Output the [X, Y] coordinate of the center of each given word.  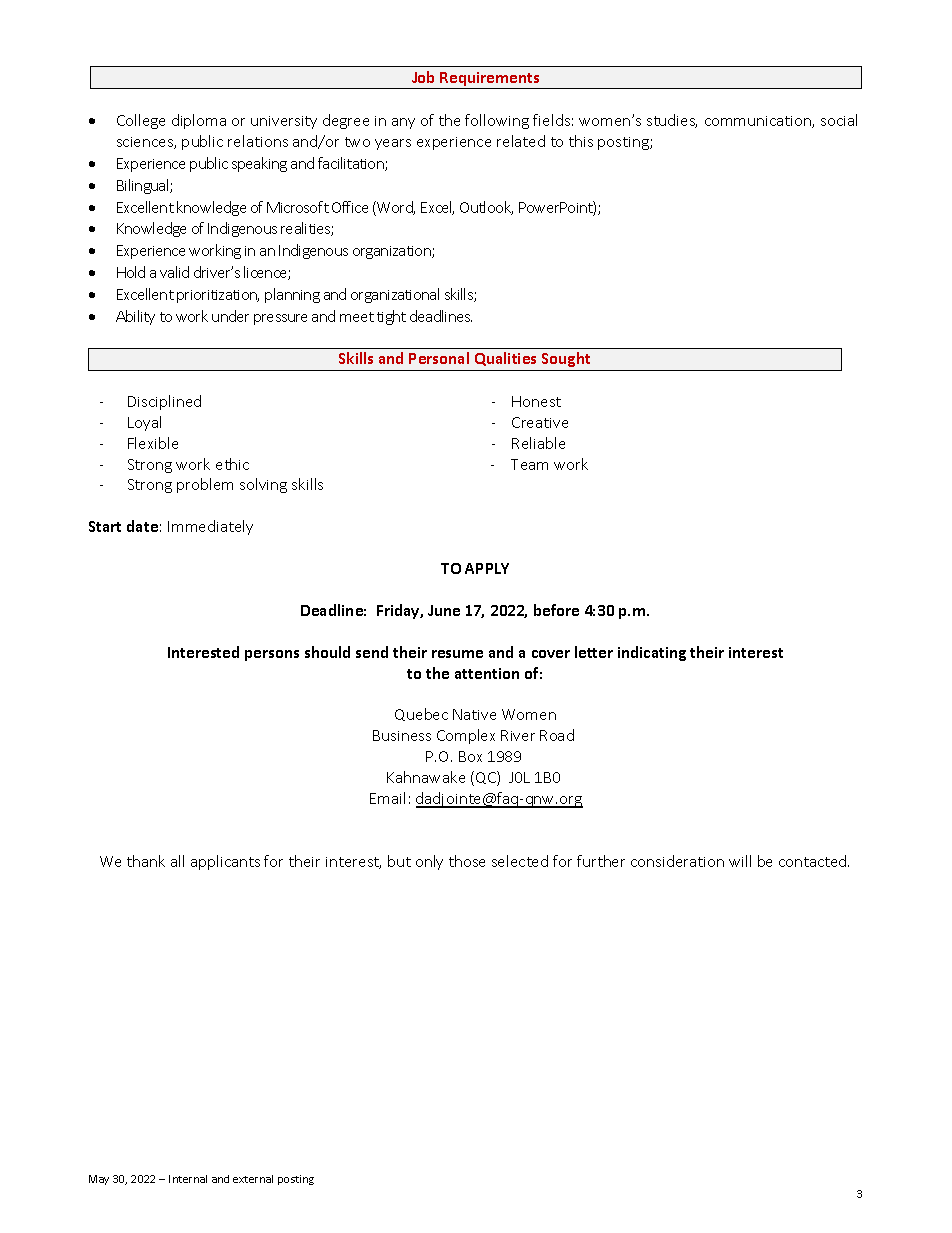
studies [672, 121]
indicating [652, 653]
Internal [188, 1179]
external [253, 1179]
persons [272, 655]
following [497, 121]
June [444, 610]
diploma [199, 121]
